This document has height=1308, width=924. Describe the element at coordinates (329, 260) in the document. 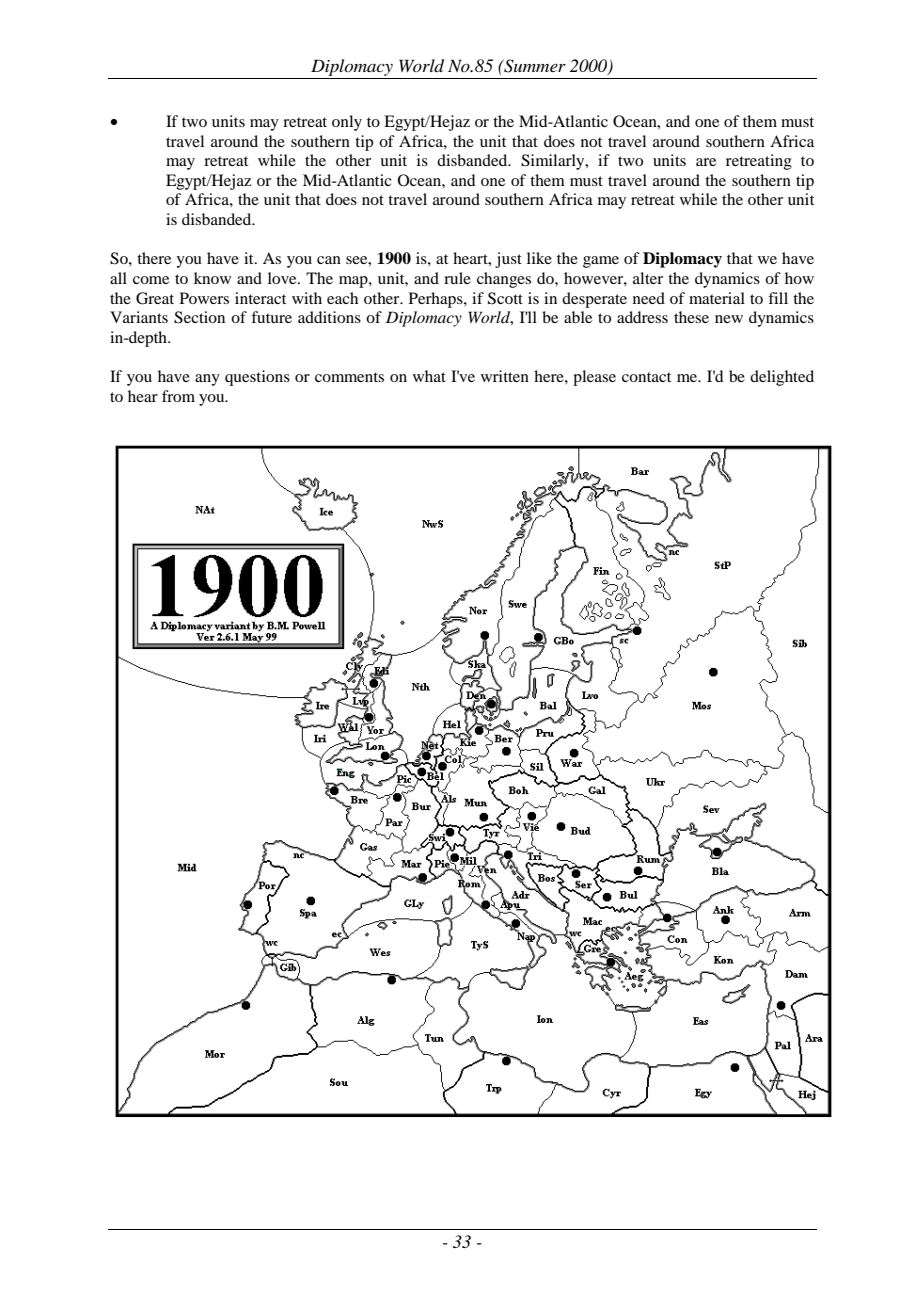

I see `can` at that location.
